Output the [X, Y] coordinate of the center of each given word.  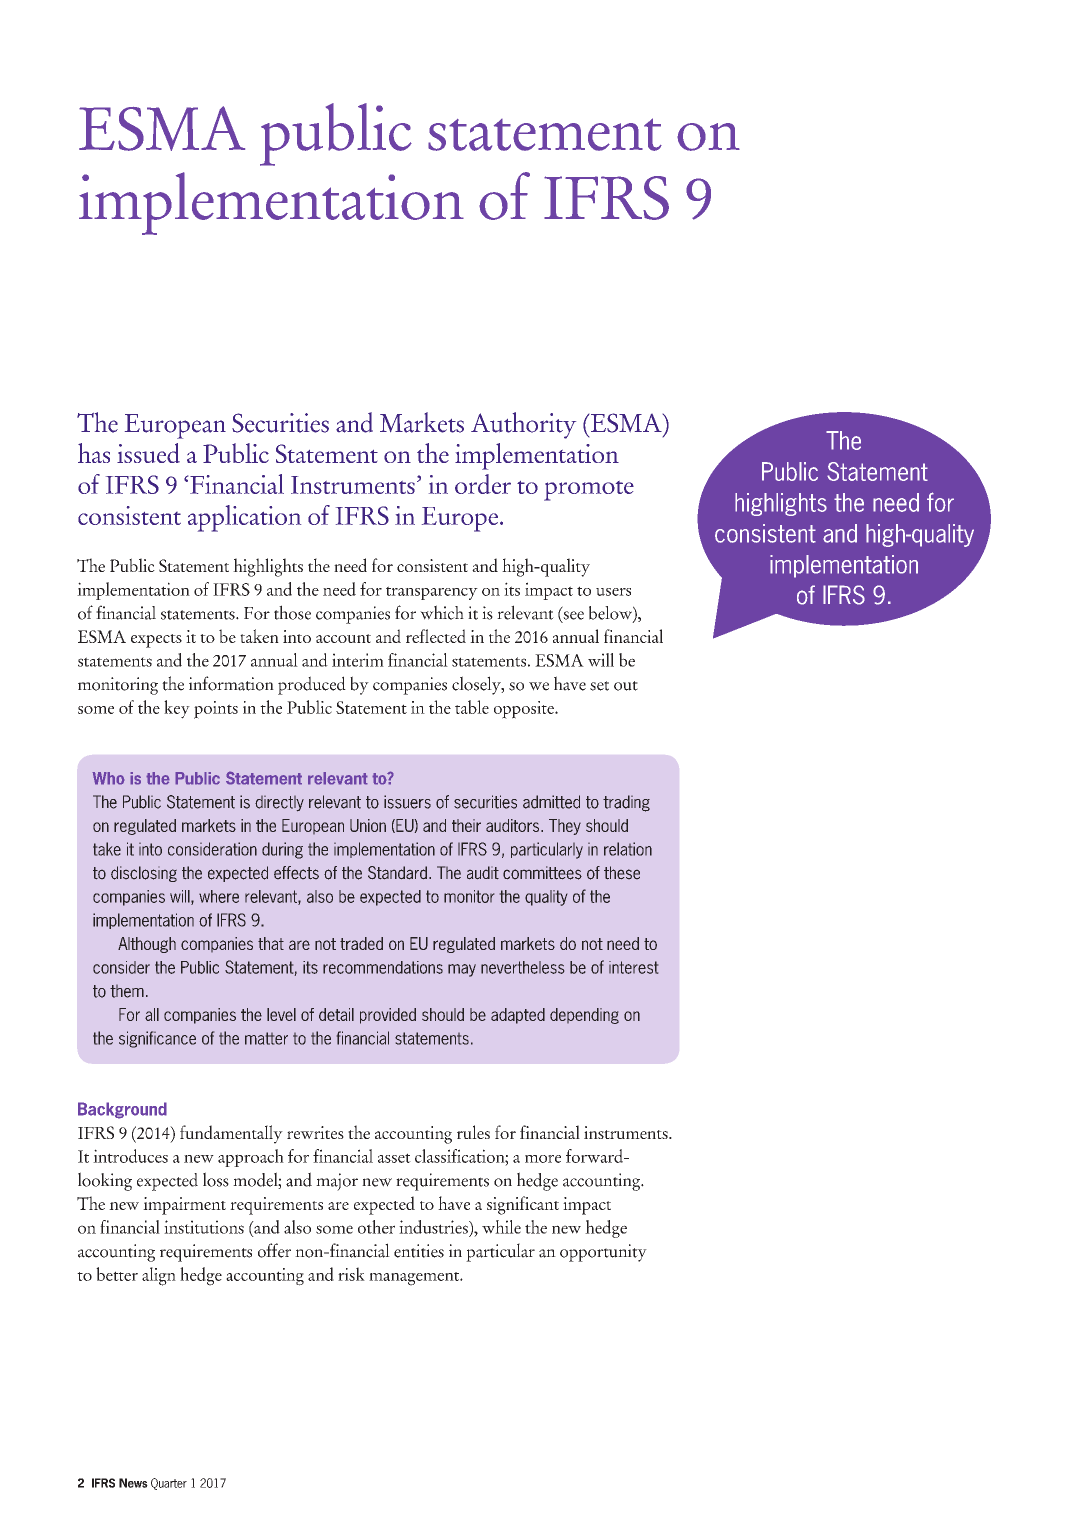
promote [589, 491]
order [483, 484]
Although [147, 945]
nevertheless [522, 967]
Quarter [169, 1484]
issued [148, 453]
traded [361, 943]
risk [351, 1274]
